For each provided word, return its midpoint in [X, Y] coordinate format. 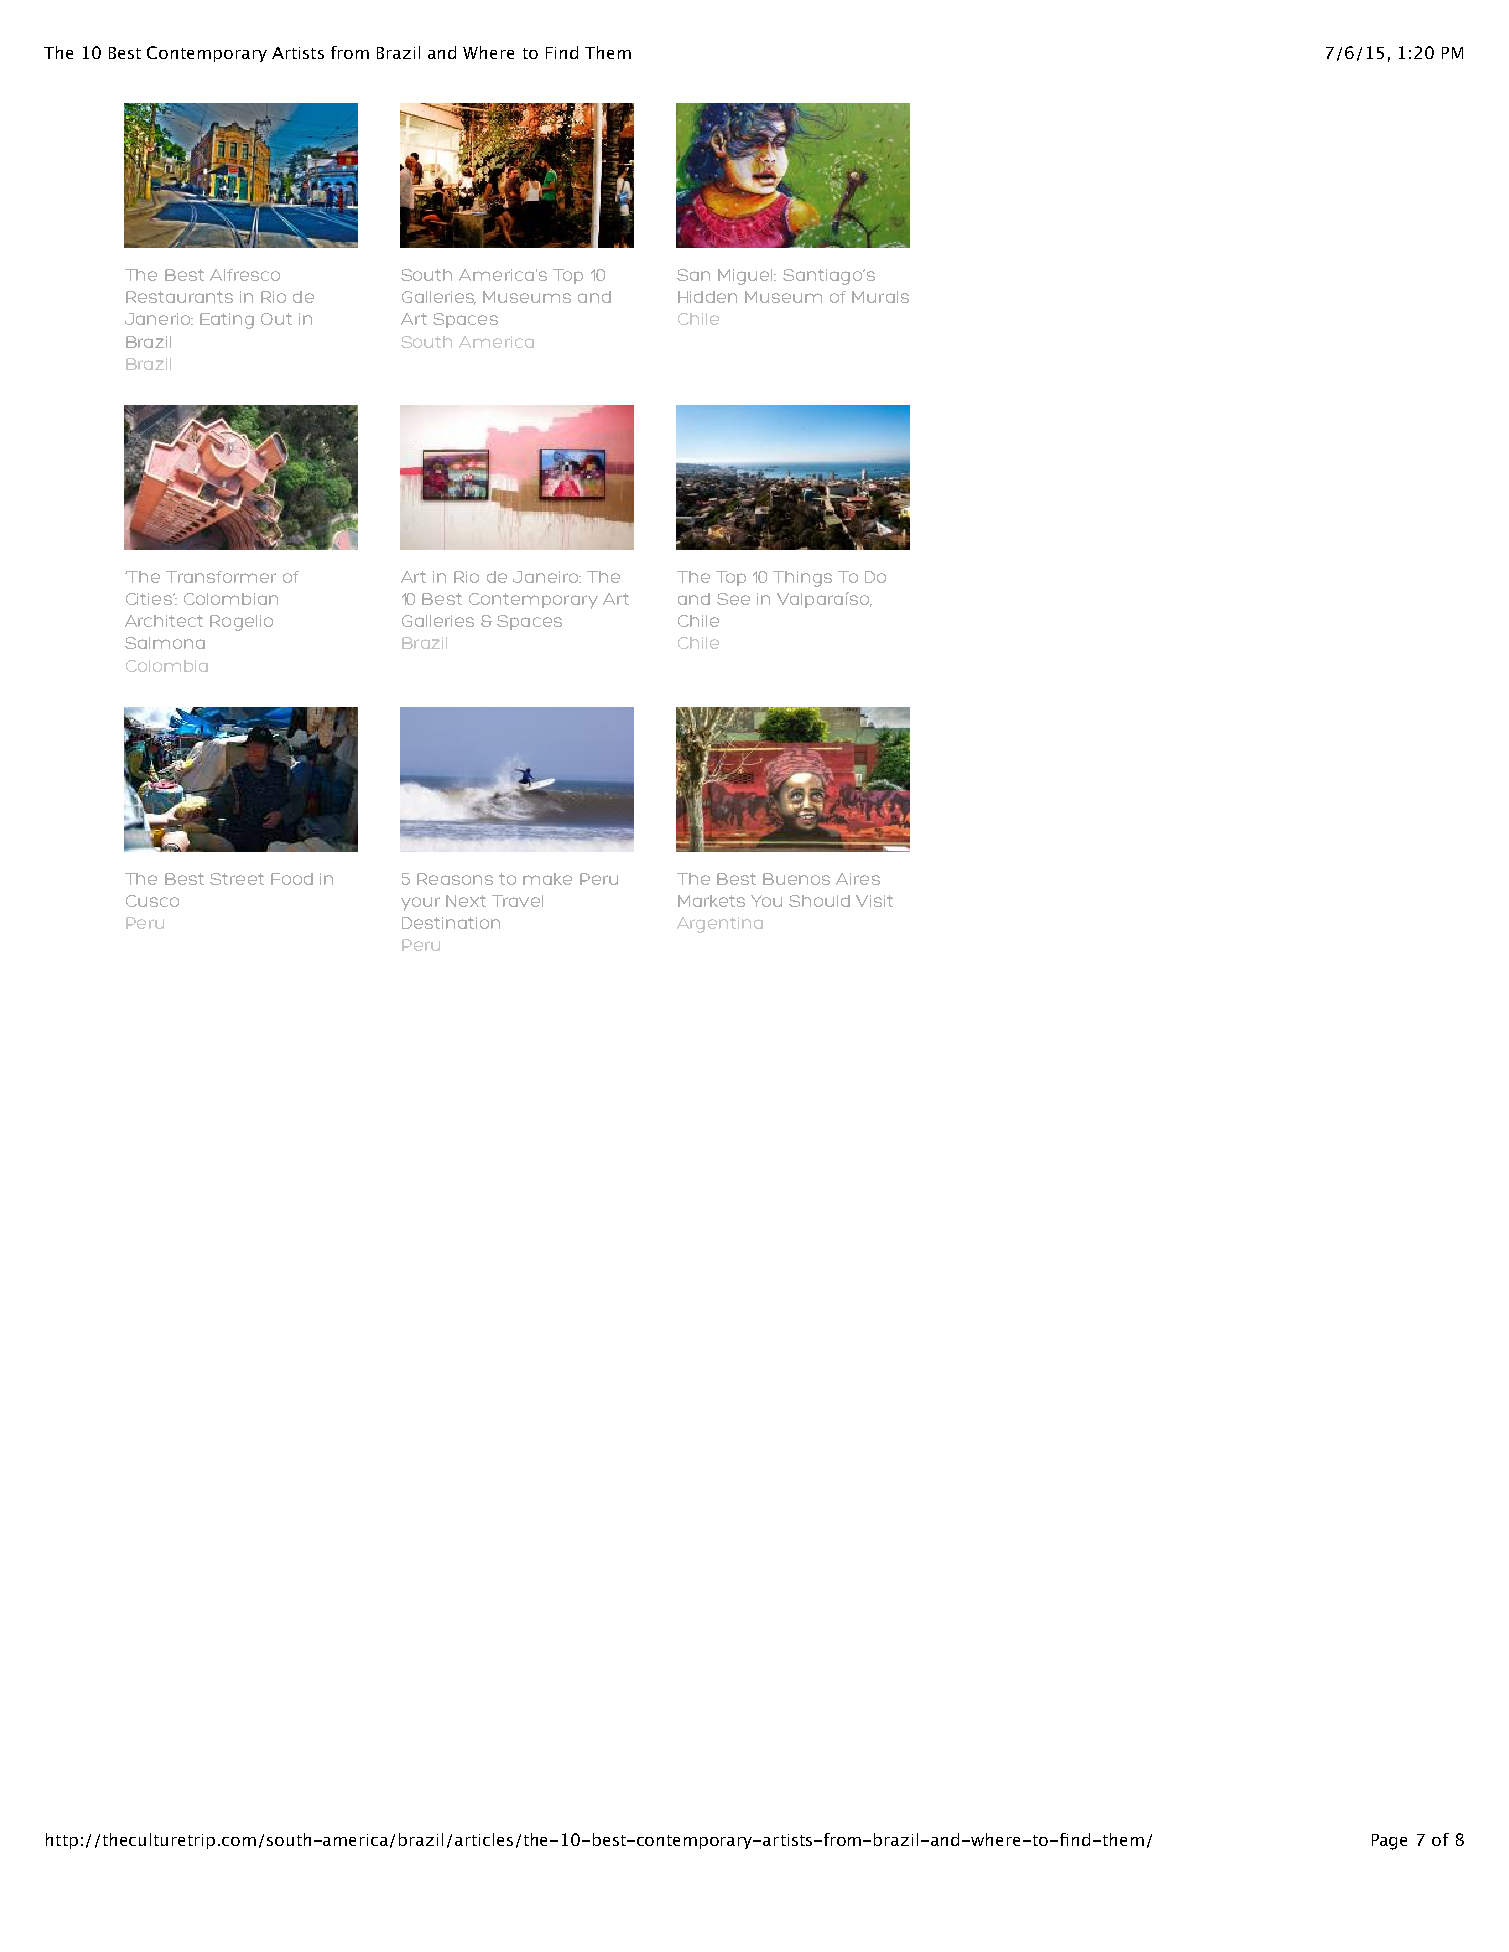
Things [802, 579]
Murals [880, 297]
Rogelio [241, 623]
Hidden [707, 297]
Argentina [720, 925]
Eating [227, 321]
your [420, 904]
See [733, 599]
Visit [874, 901]
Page [1389, 1842]
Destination [451, 923]
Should [819, 901]
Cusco [152, 901]
